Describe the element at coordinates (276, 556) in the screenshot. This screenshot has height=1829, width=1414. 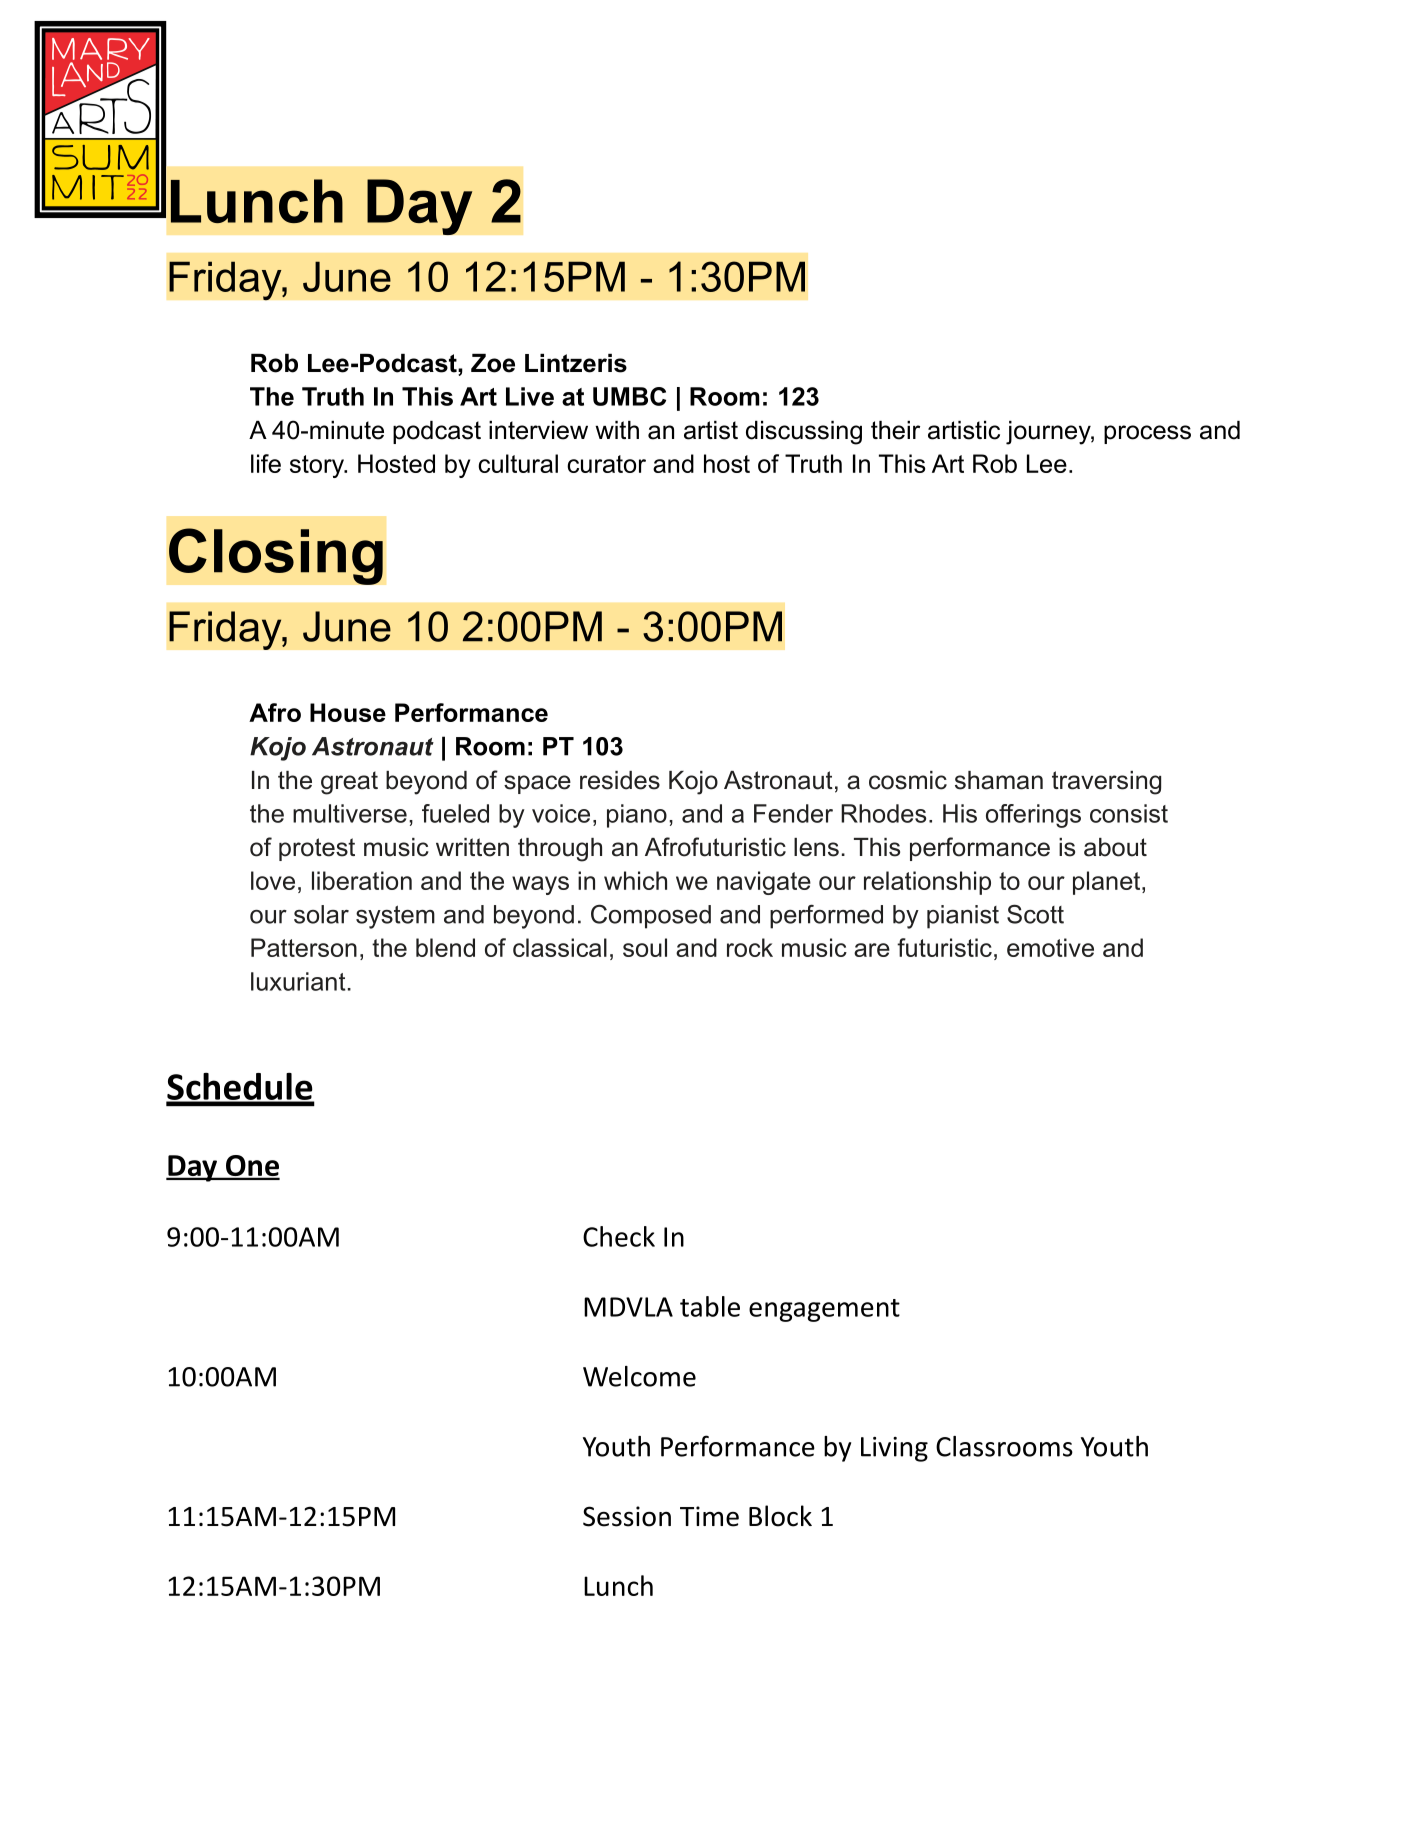
I see `Closing` at that location.
